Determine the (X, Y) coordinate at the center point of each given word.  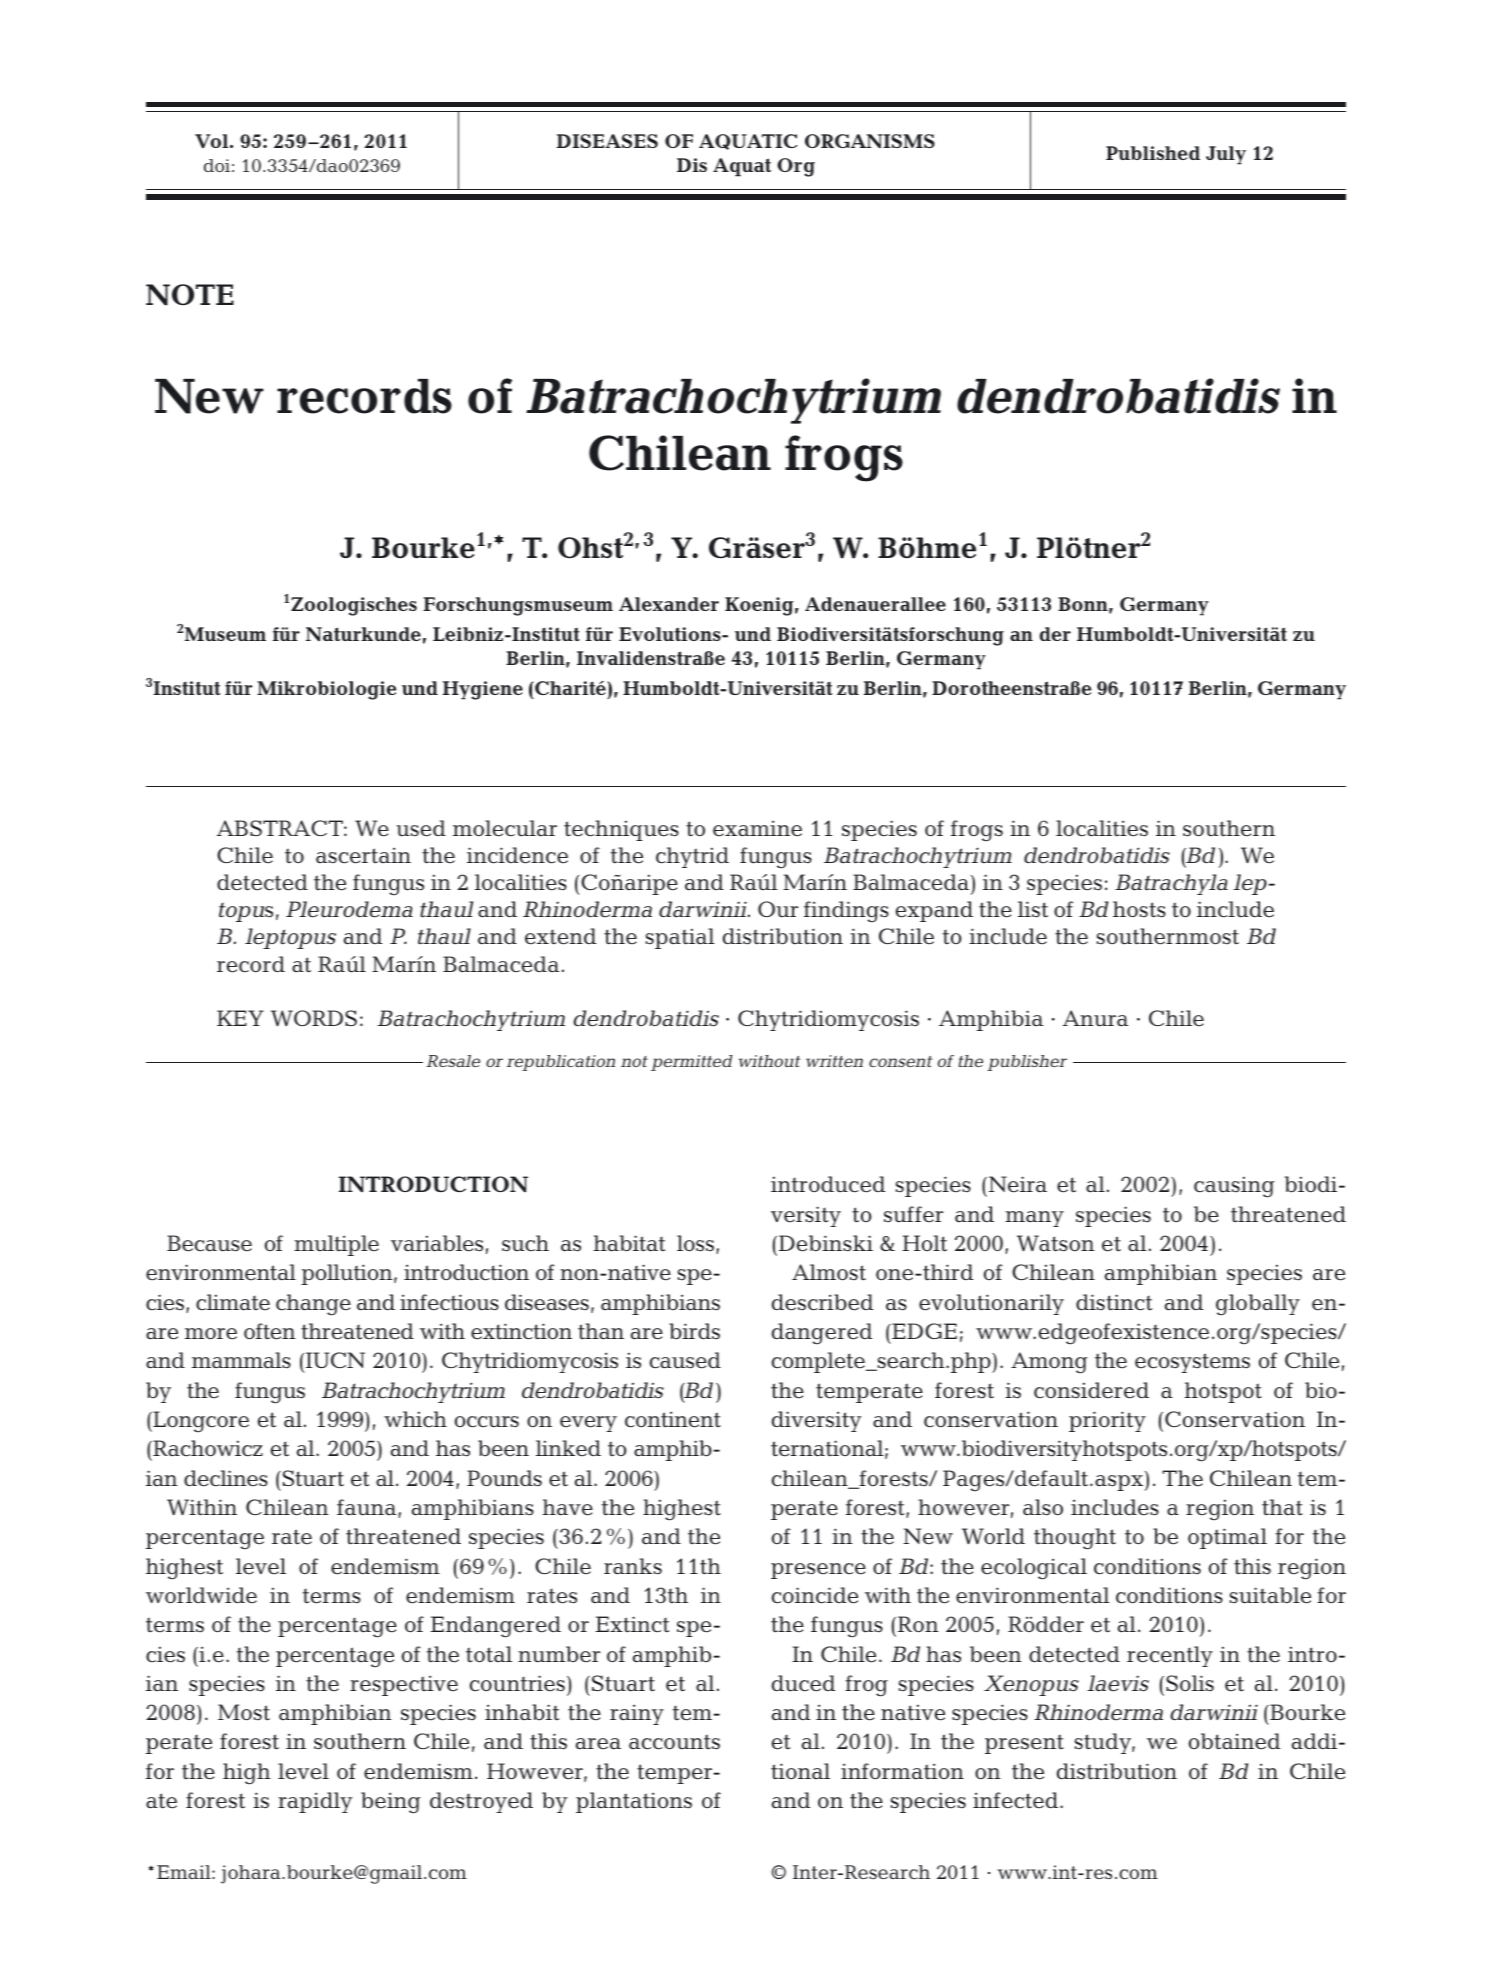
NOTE (190, 295)
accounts (674, 1742)
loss (697, 1244)
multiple (336, 1245)
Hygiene (483, 690)
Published (1153, 153)
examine (757, 828)
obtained (1234, 1741)
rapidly (315, 1802)
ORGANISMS (870, 141)
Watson (1055, 1243)
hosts (1139, 909)
